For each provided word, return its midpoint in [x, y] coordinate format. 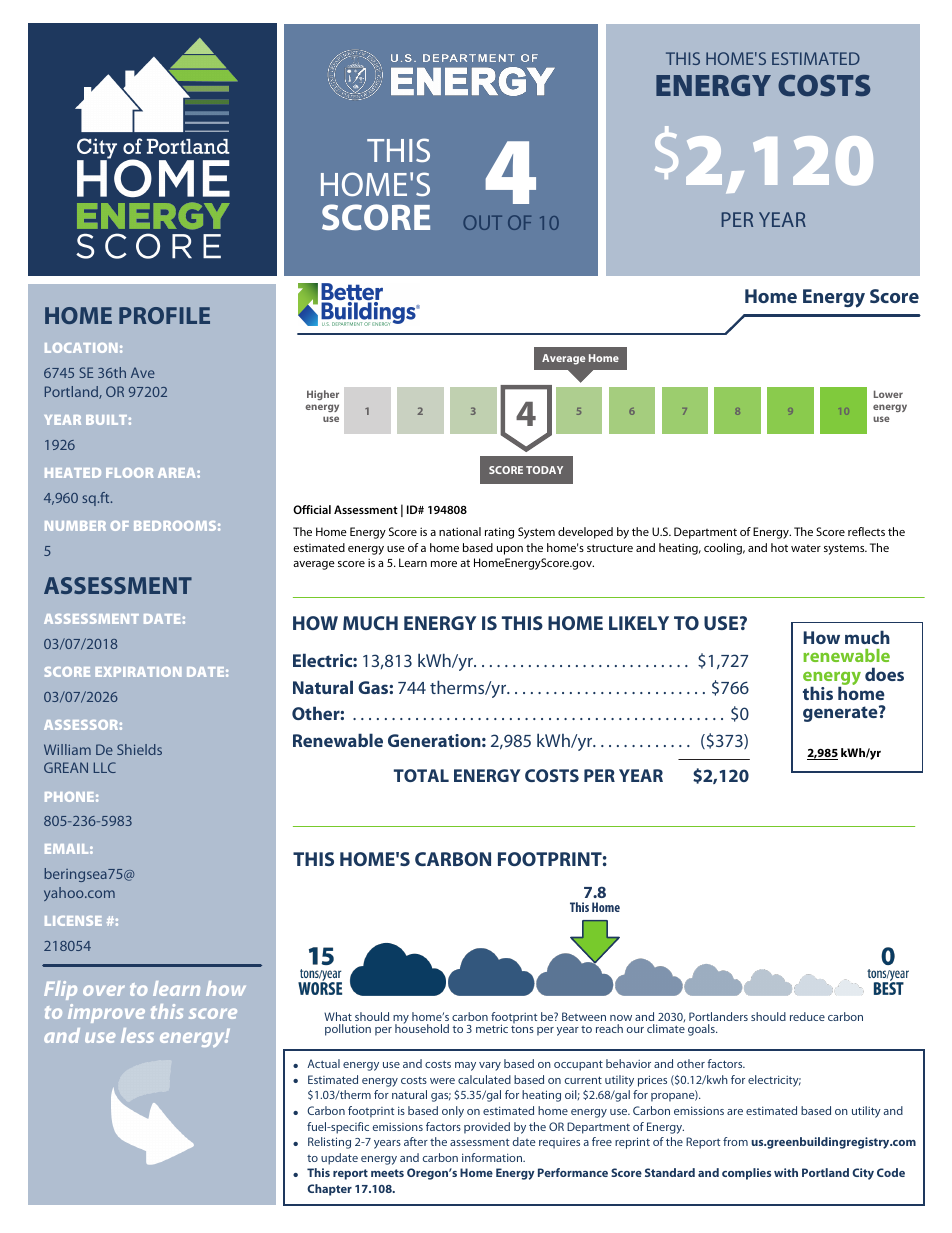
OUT [483, 222]
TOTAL [421, 775]
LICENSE [73, 921]
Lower [888, 394]
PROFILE [164, 315]
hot [779, 547]
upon [510, 550]
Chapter [329, 1190]
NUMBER [75, 526]
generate [841, 713]
